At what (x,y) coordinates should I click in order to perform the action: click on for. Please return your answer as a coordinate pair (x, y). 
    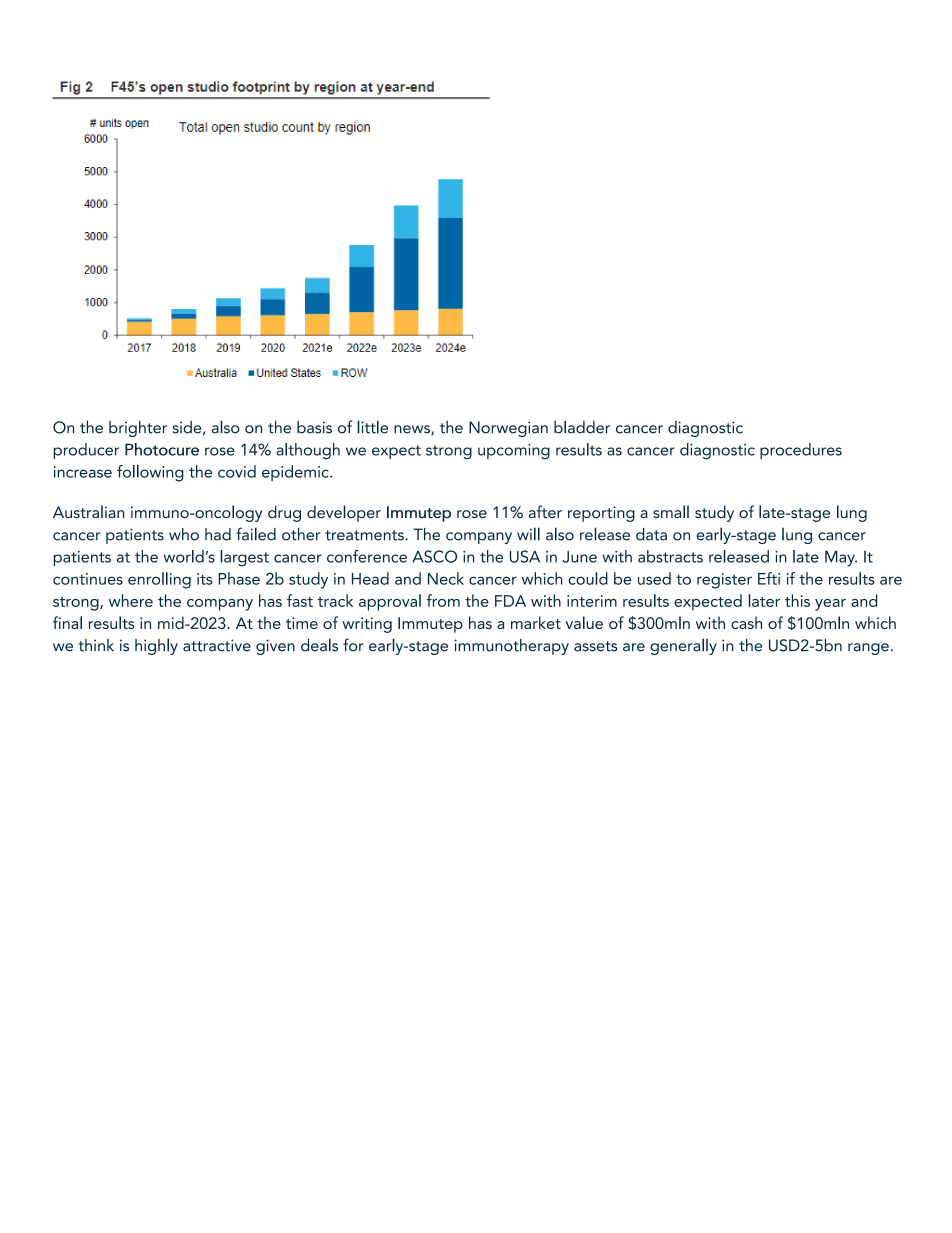
    Looking at the image, I should click on (353, 645).
